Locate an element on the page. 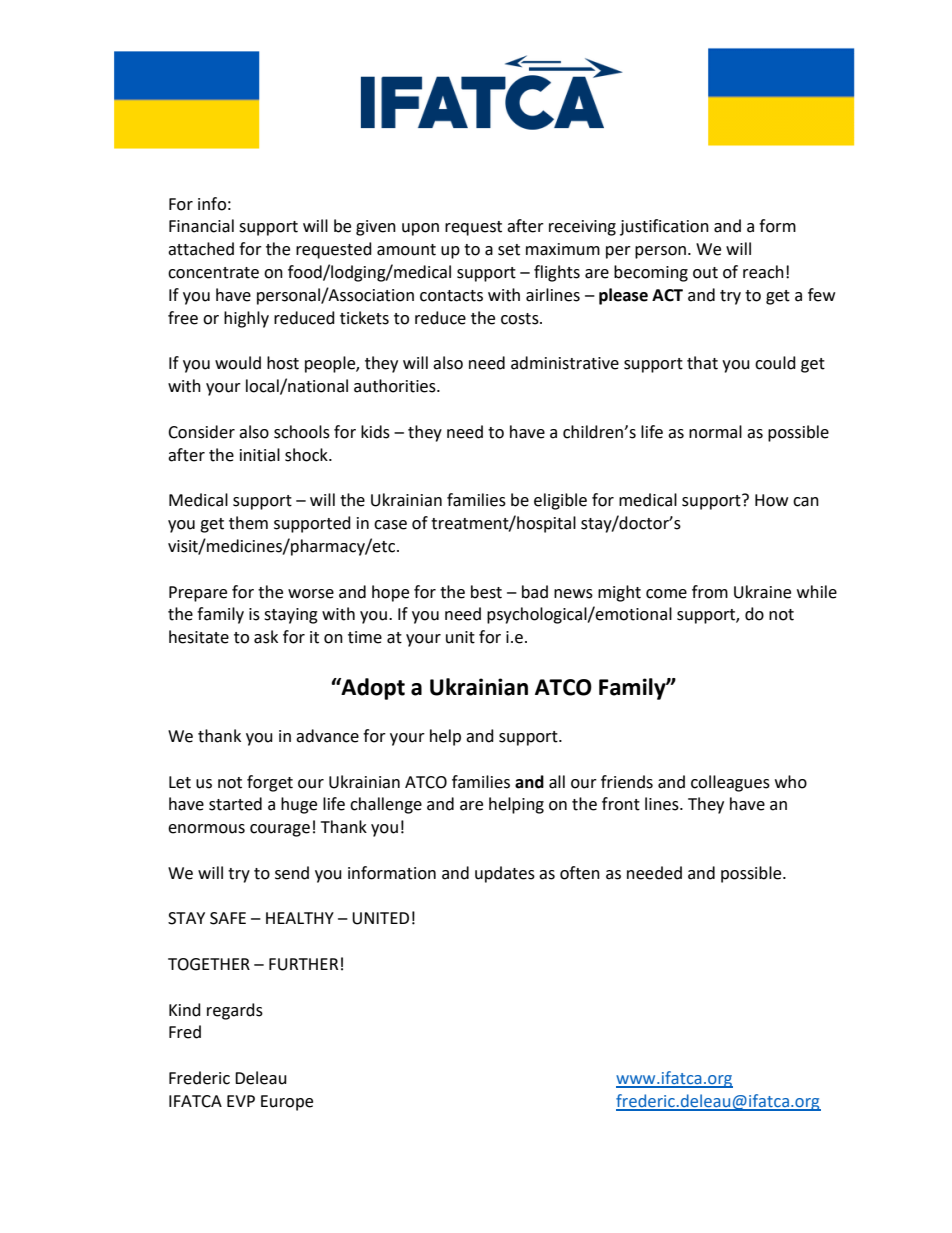 The image size is (952, 1233). EVP is located at coordinates (241, 1101).
